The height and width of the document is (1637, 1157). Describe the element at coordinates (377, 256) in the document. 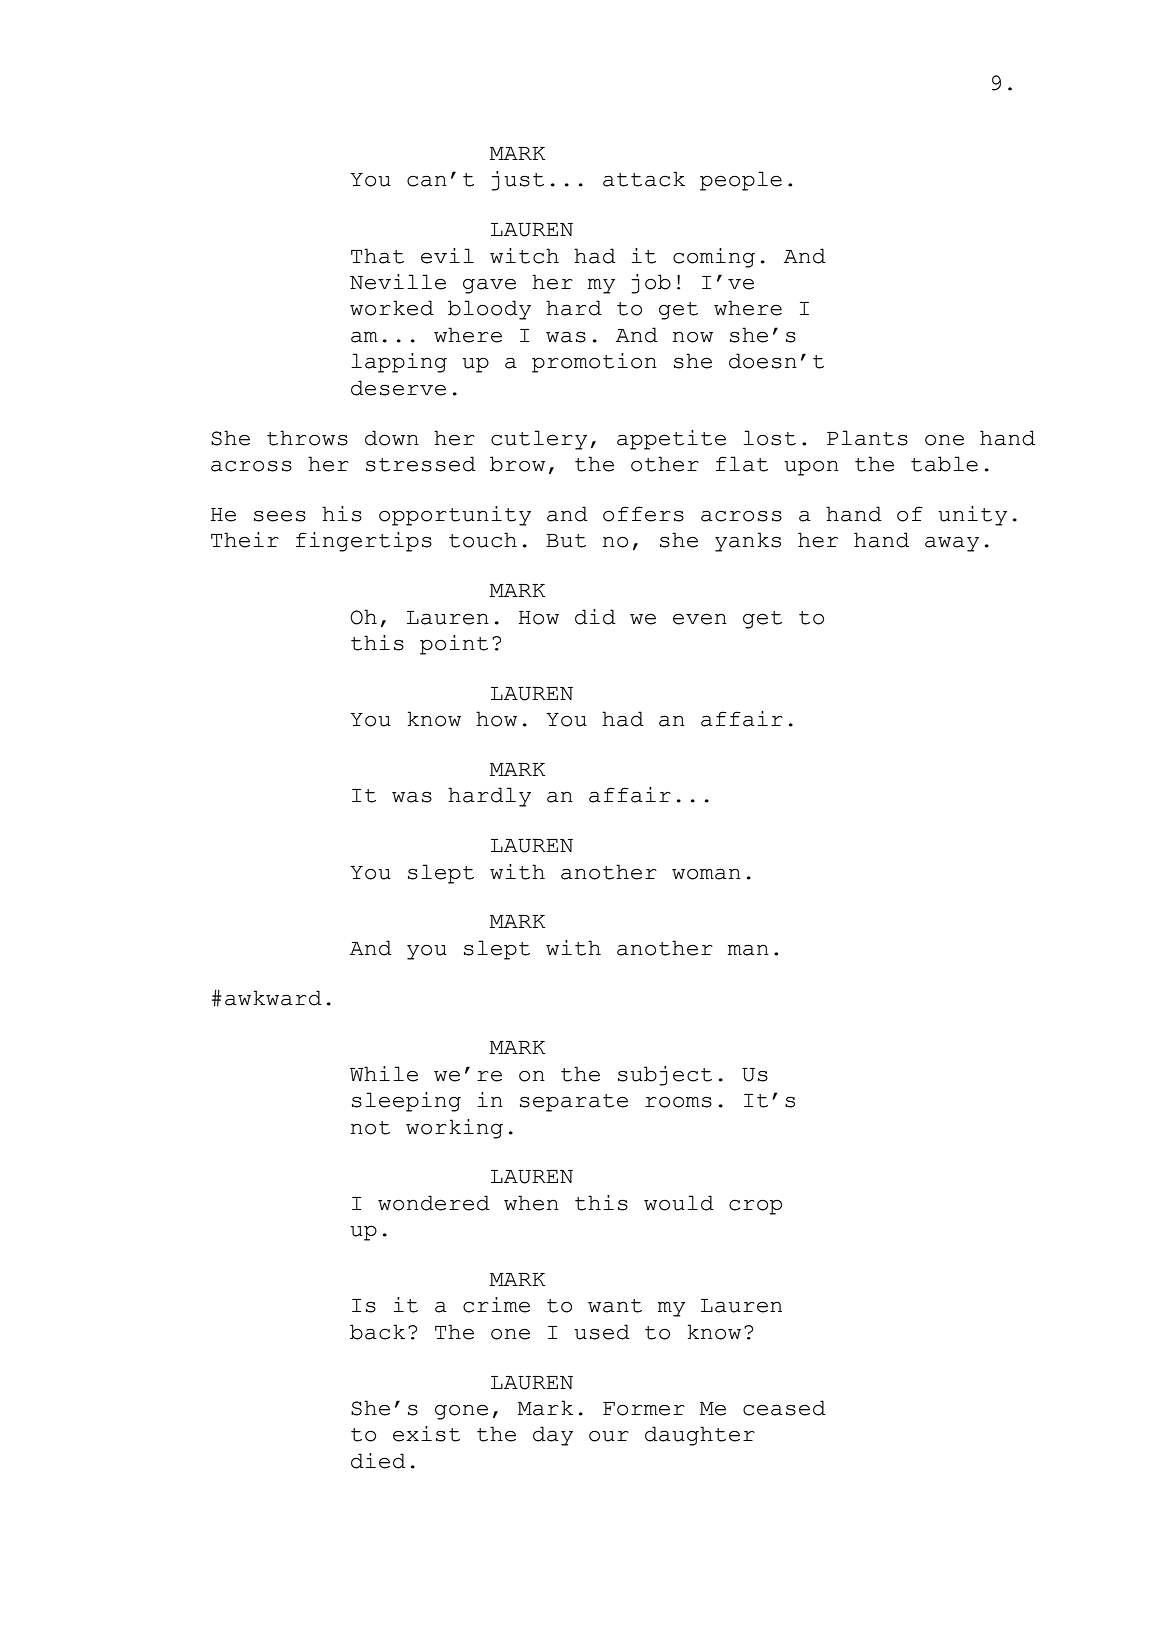

I see `That` at that location.
